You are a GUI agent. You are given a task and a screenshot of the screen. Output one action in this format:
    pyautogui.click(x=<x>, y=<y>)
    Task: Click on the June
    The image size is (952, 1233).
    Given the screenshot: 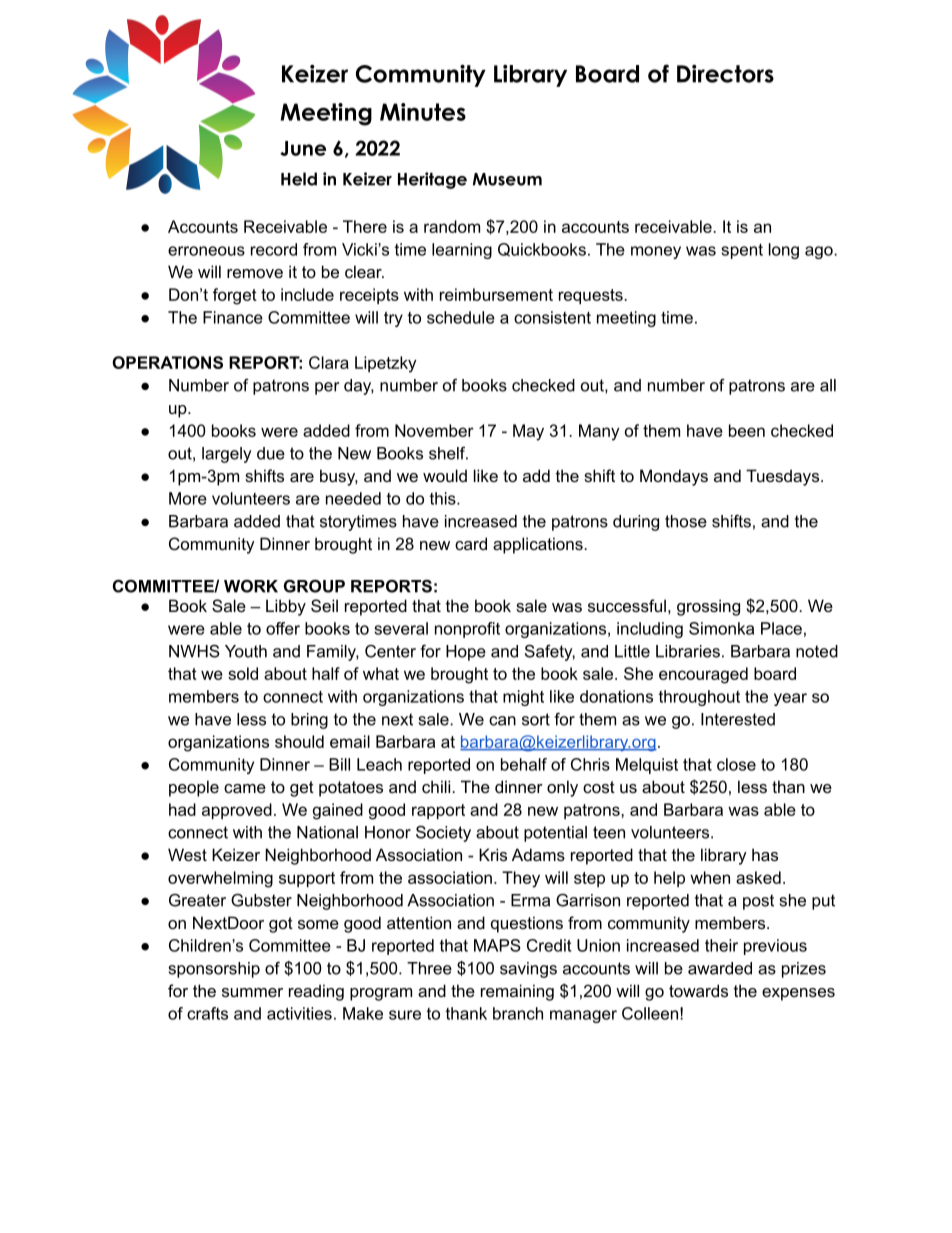 What is the action you would take?
    pyautogui.click(x=303, y=148)
